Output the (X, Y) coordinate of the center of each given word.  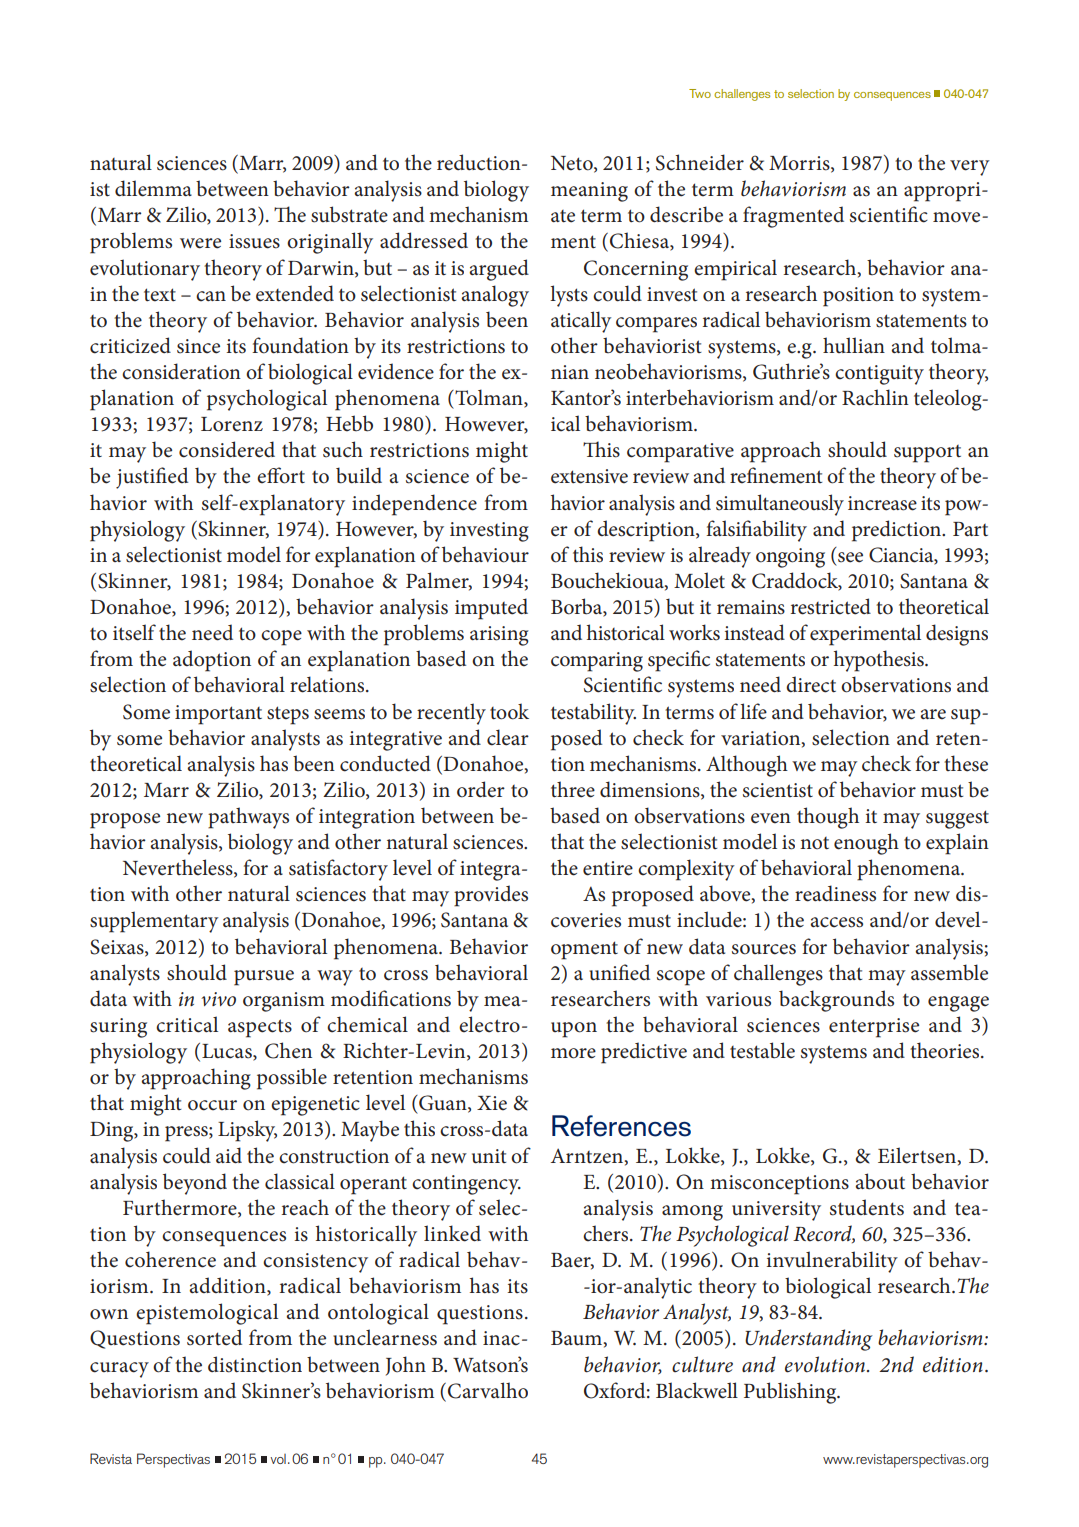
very (970, 168)
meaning (589, 192)
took (509, 711)
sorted (214, 1337)
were (200, 243)
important (218, 715)
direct (811, 684)
